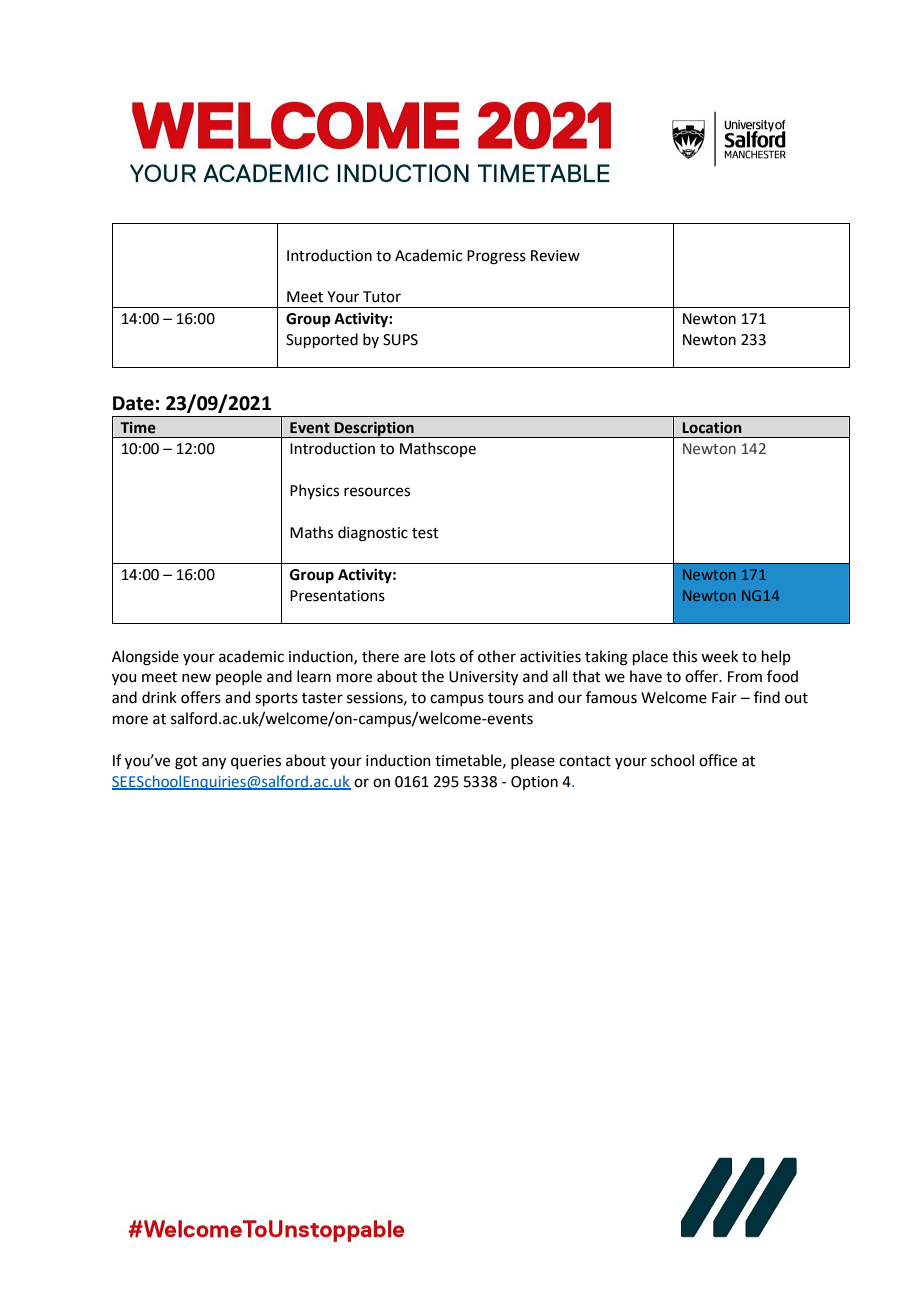  What do you see at coordinates (719, 656) in the image?
I see `week` at bounding box center [719, 656].
